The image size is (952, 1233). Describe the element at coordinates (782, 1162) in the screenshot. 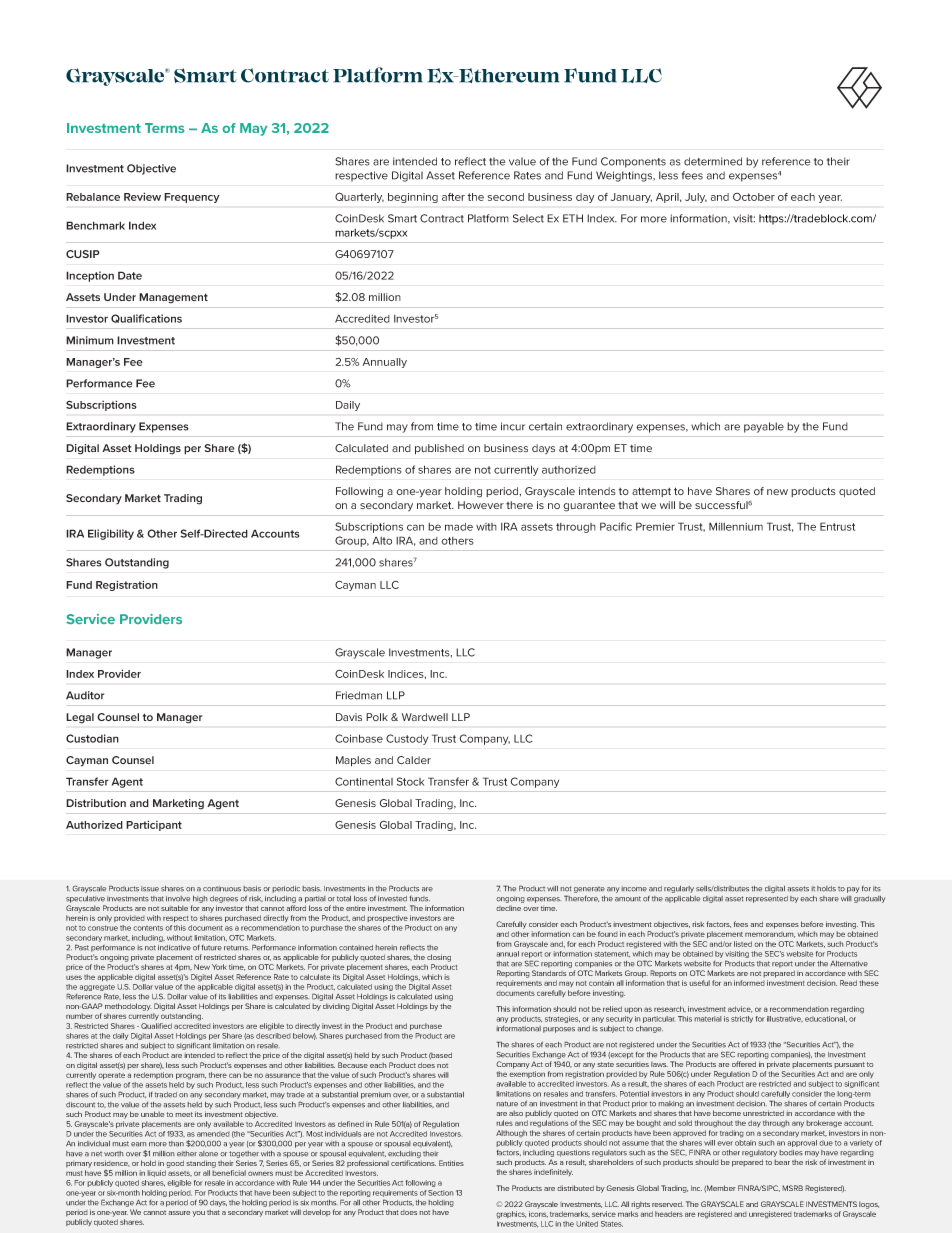

I see `bear` at that location.
